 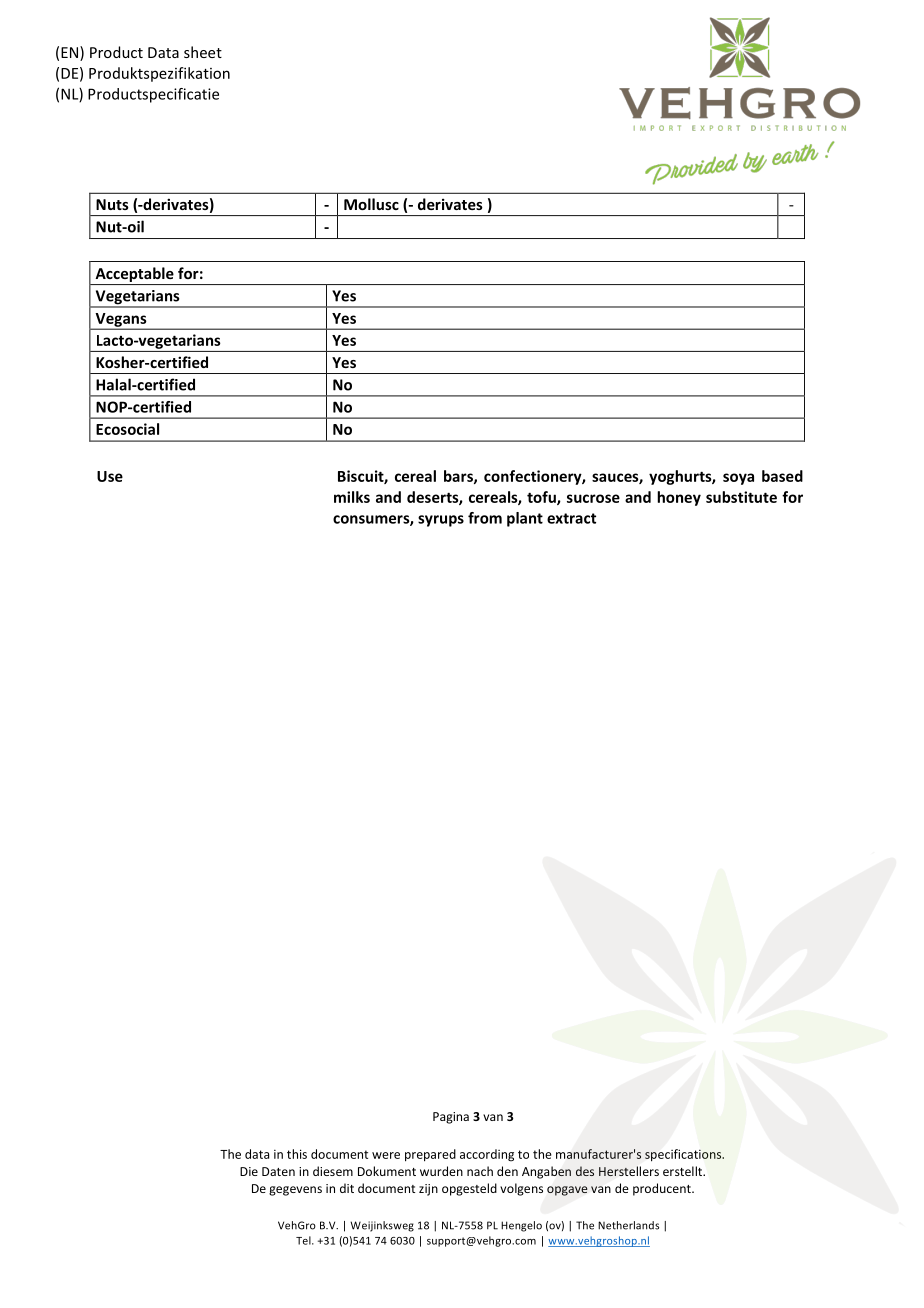 What do you see at coordinates (203, 52) in the page?
I see `sheet` at bounding box center [203, 52].
